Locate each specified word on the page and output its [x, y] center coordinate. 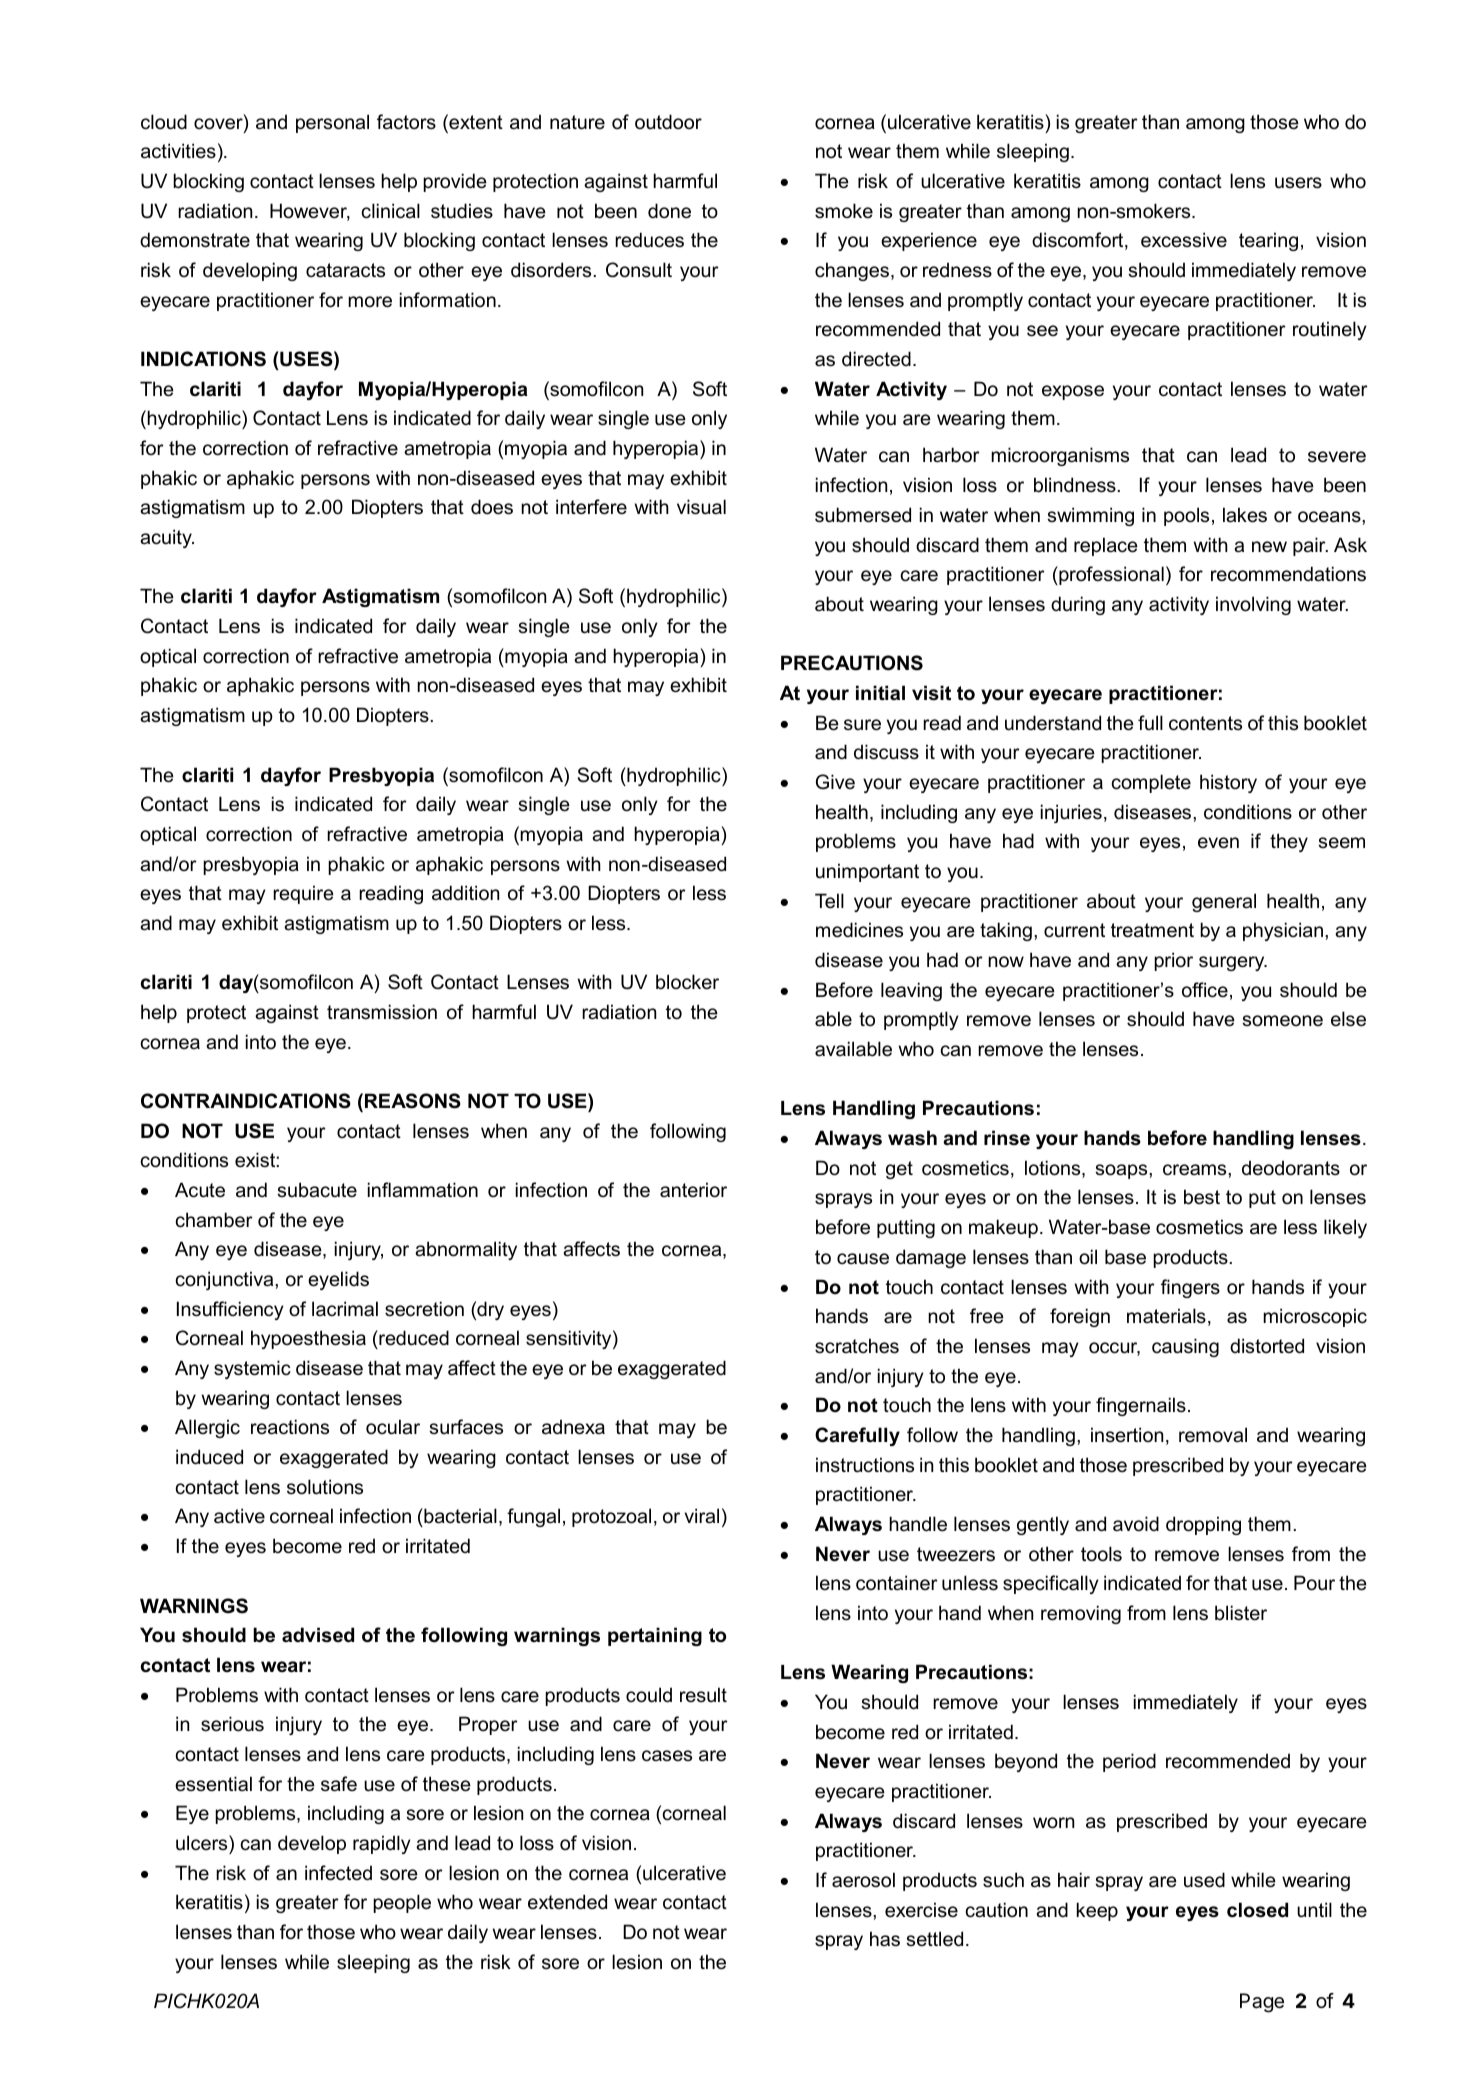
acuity [167, 538]
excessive [1184, 240]
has [885, 1939]
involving [1253, 605]
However [310, 212]
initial [880, 693]
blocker [687, 982]
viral [701, 1516]
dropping [1203, 1525]
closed [1257, 1910]
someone [1282, 1021]
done [669, 211]
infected [338, 1873]
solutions [325, 1487]
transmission [382, 1012]
